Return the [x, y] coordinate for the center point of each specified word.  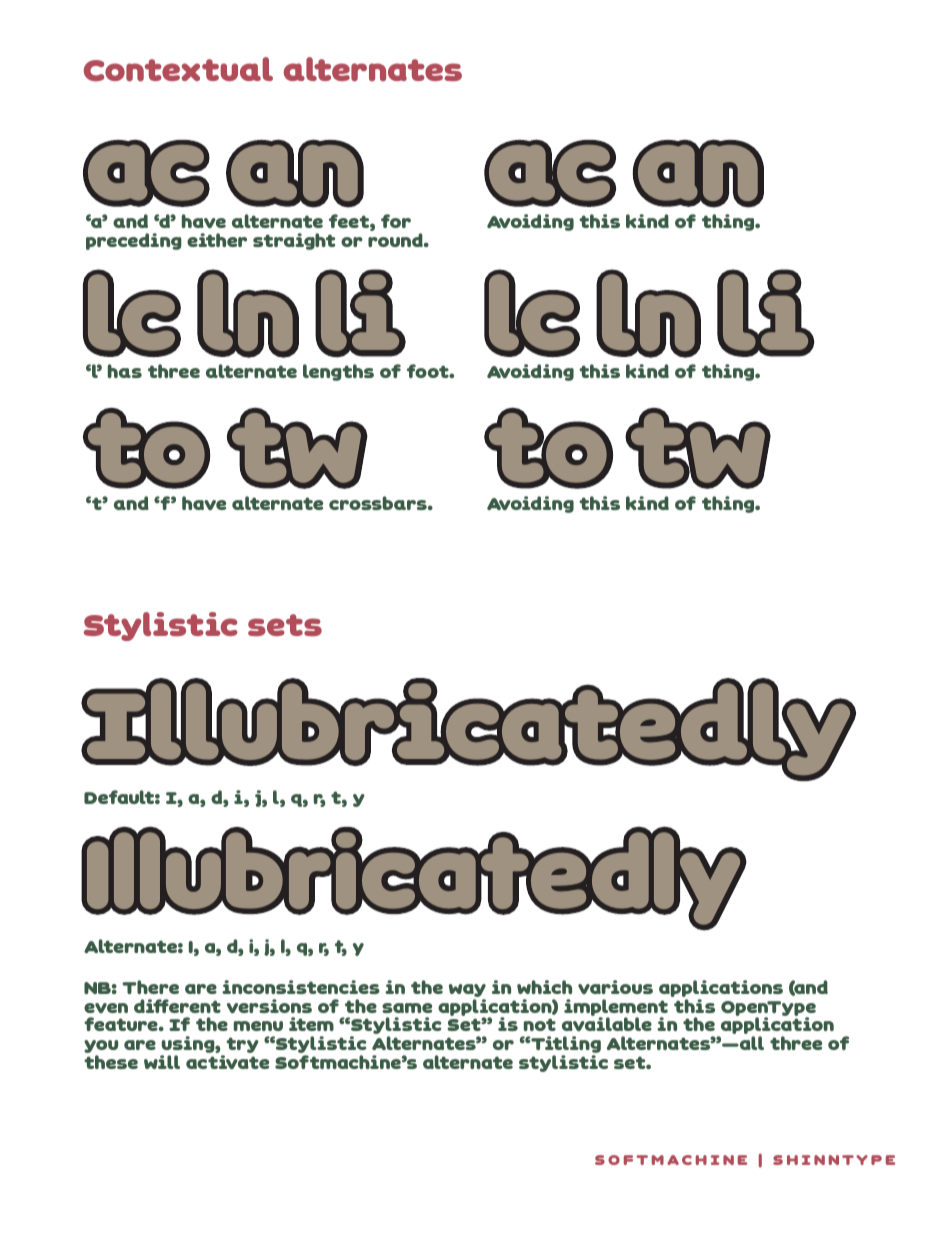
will [162, 1062]
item [311, 1024]
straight [294, 241]
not [540, 1024]
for [396, 221]
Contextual [178, 69]
